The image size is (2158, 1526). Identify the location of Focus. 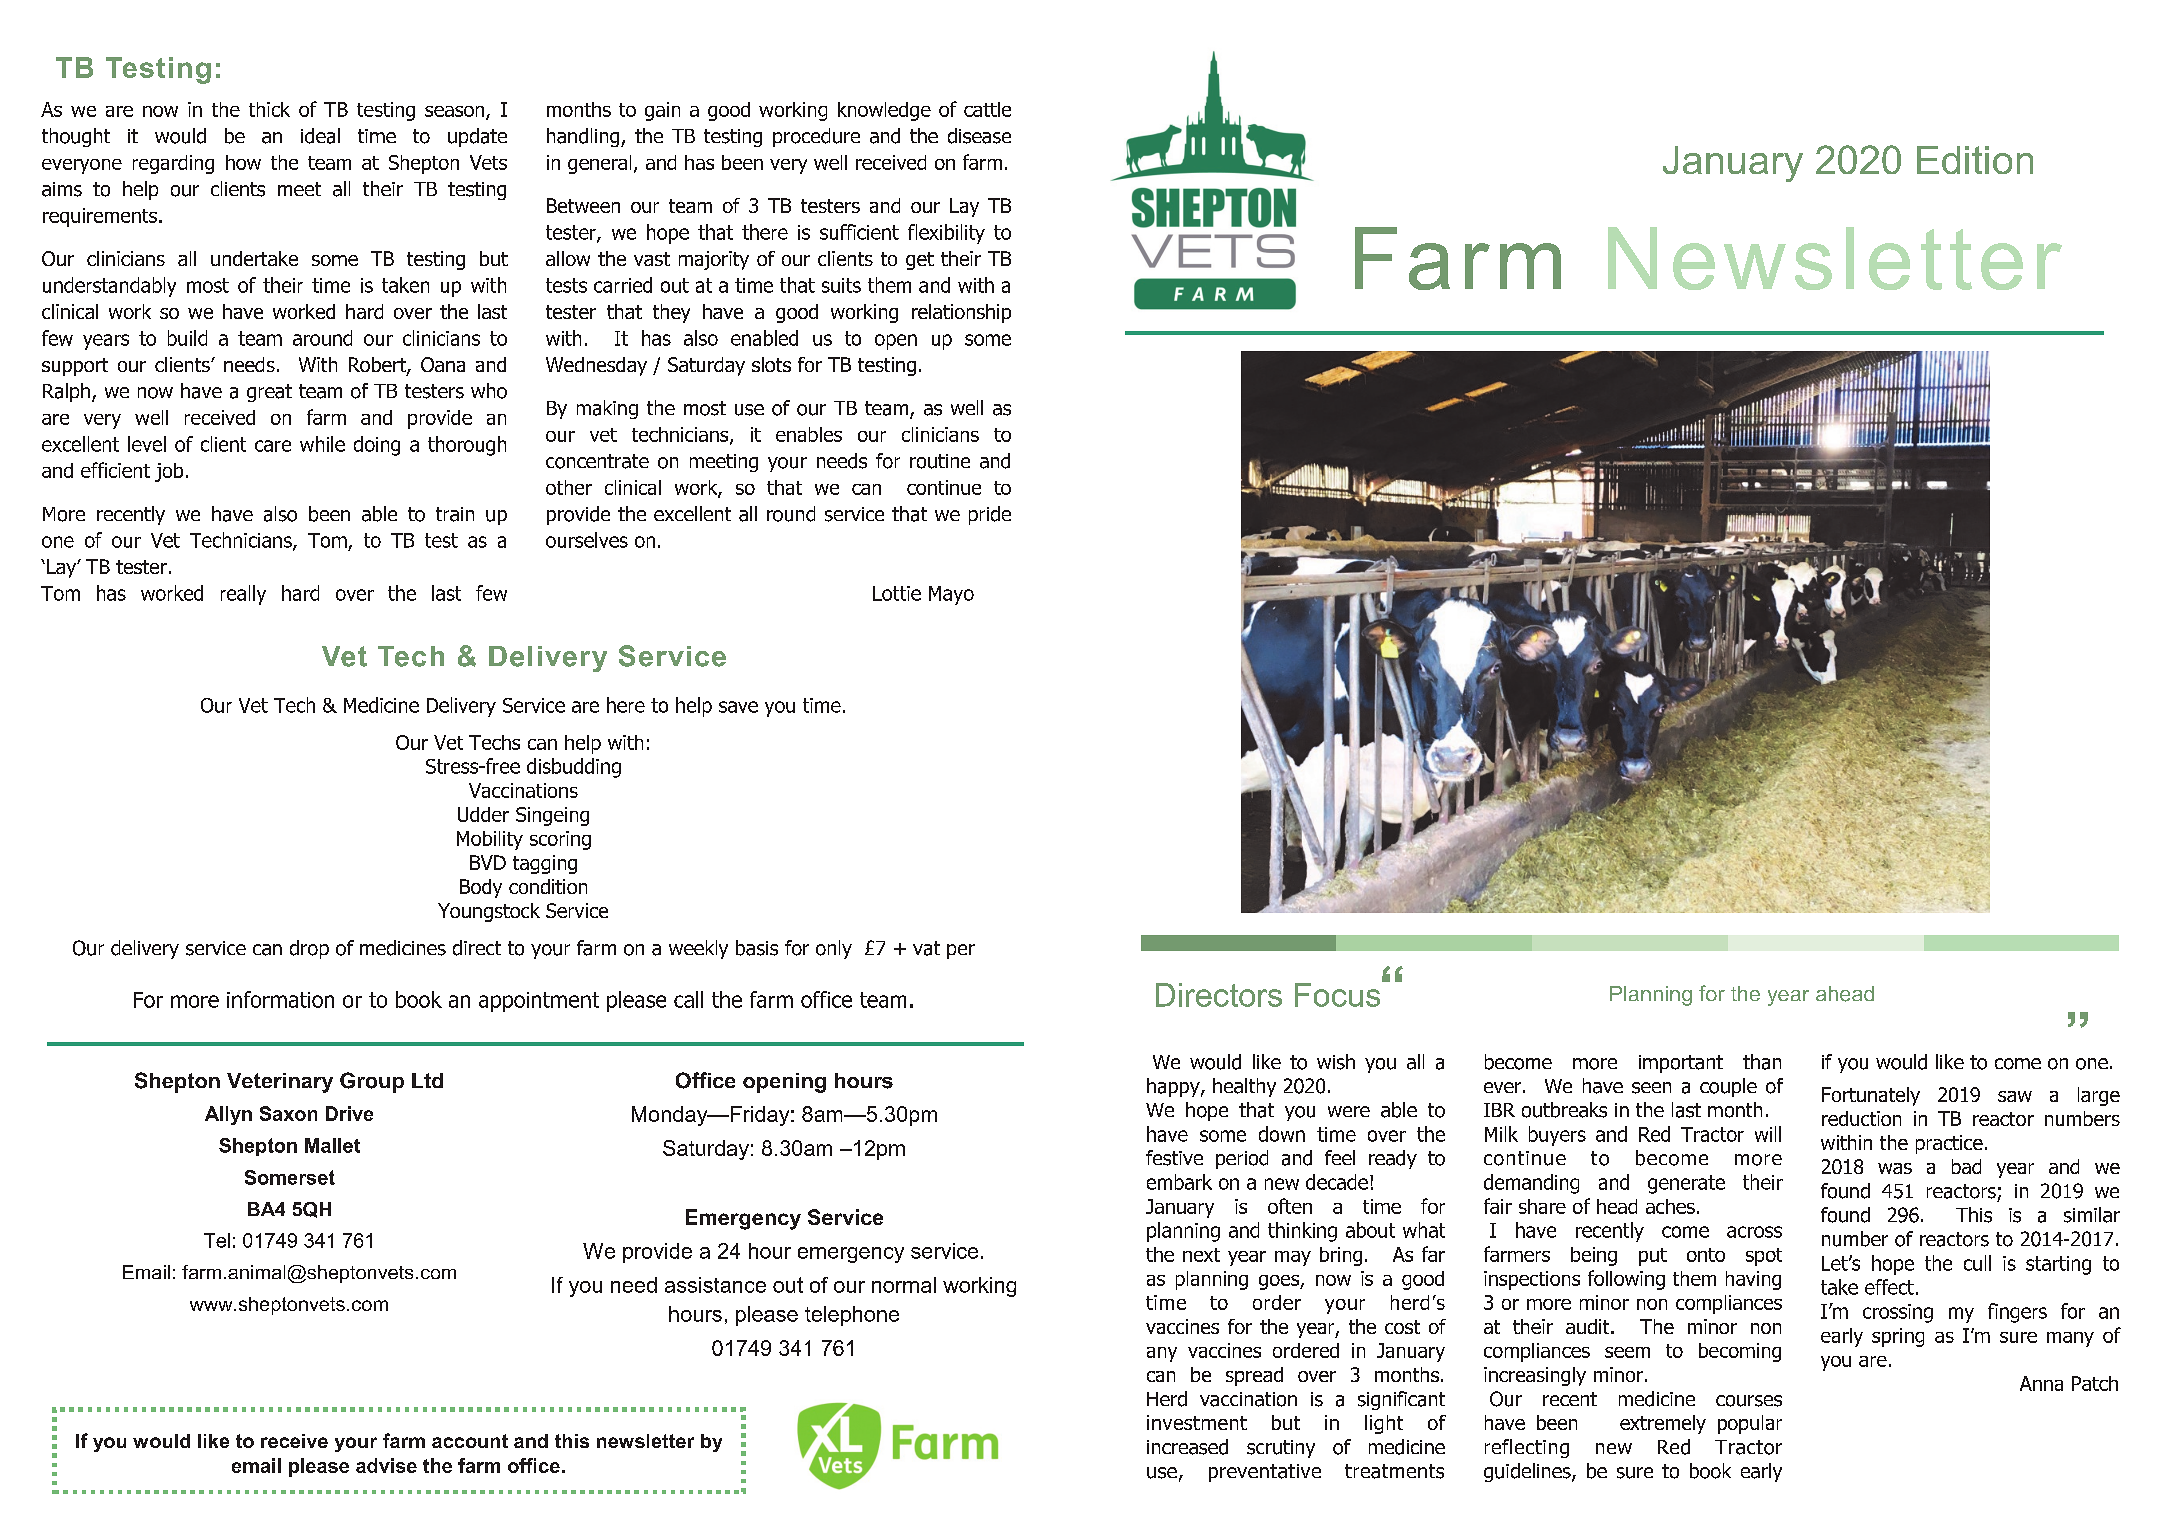
(1339, 994).
